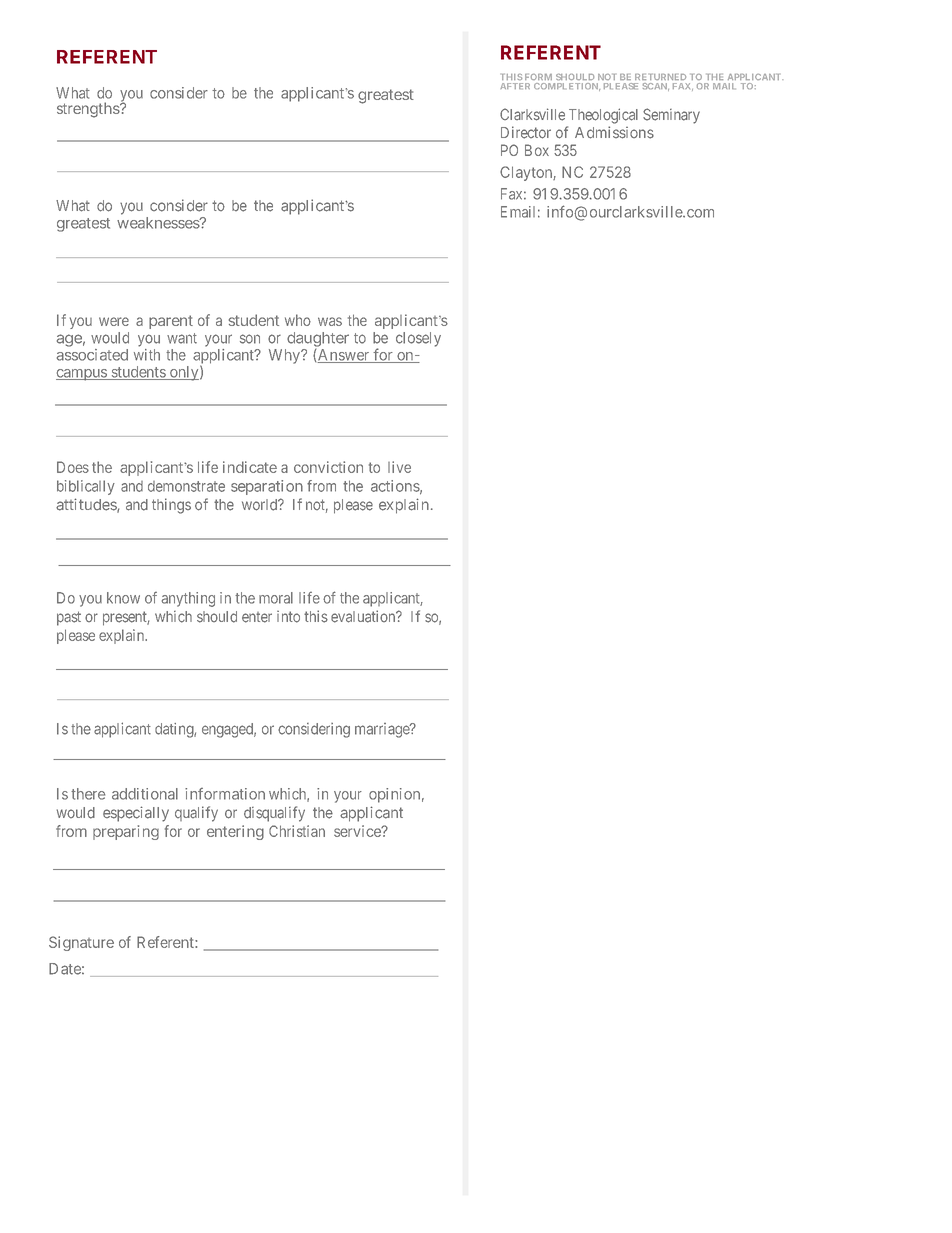 This image has height=1233, width=952. What do you see at coordinates (358, 831) in the image?
I see `service` at bounding box center [358, 831].
